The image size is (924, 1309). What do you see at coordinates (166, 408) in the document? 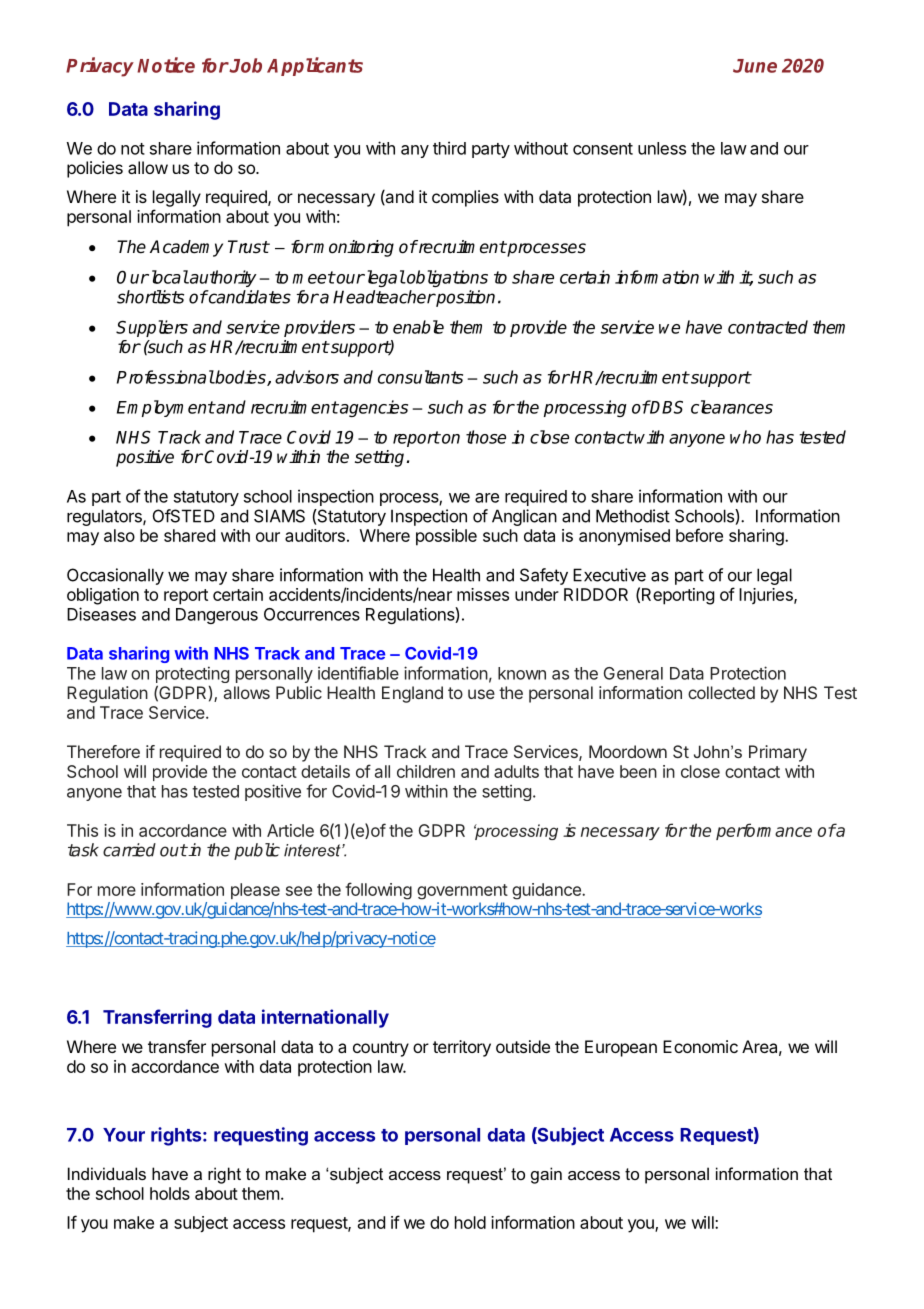
I see `Employment` at bounding box center [166, 408].
